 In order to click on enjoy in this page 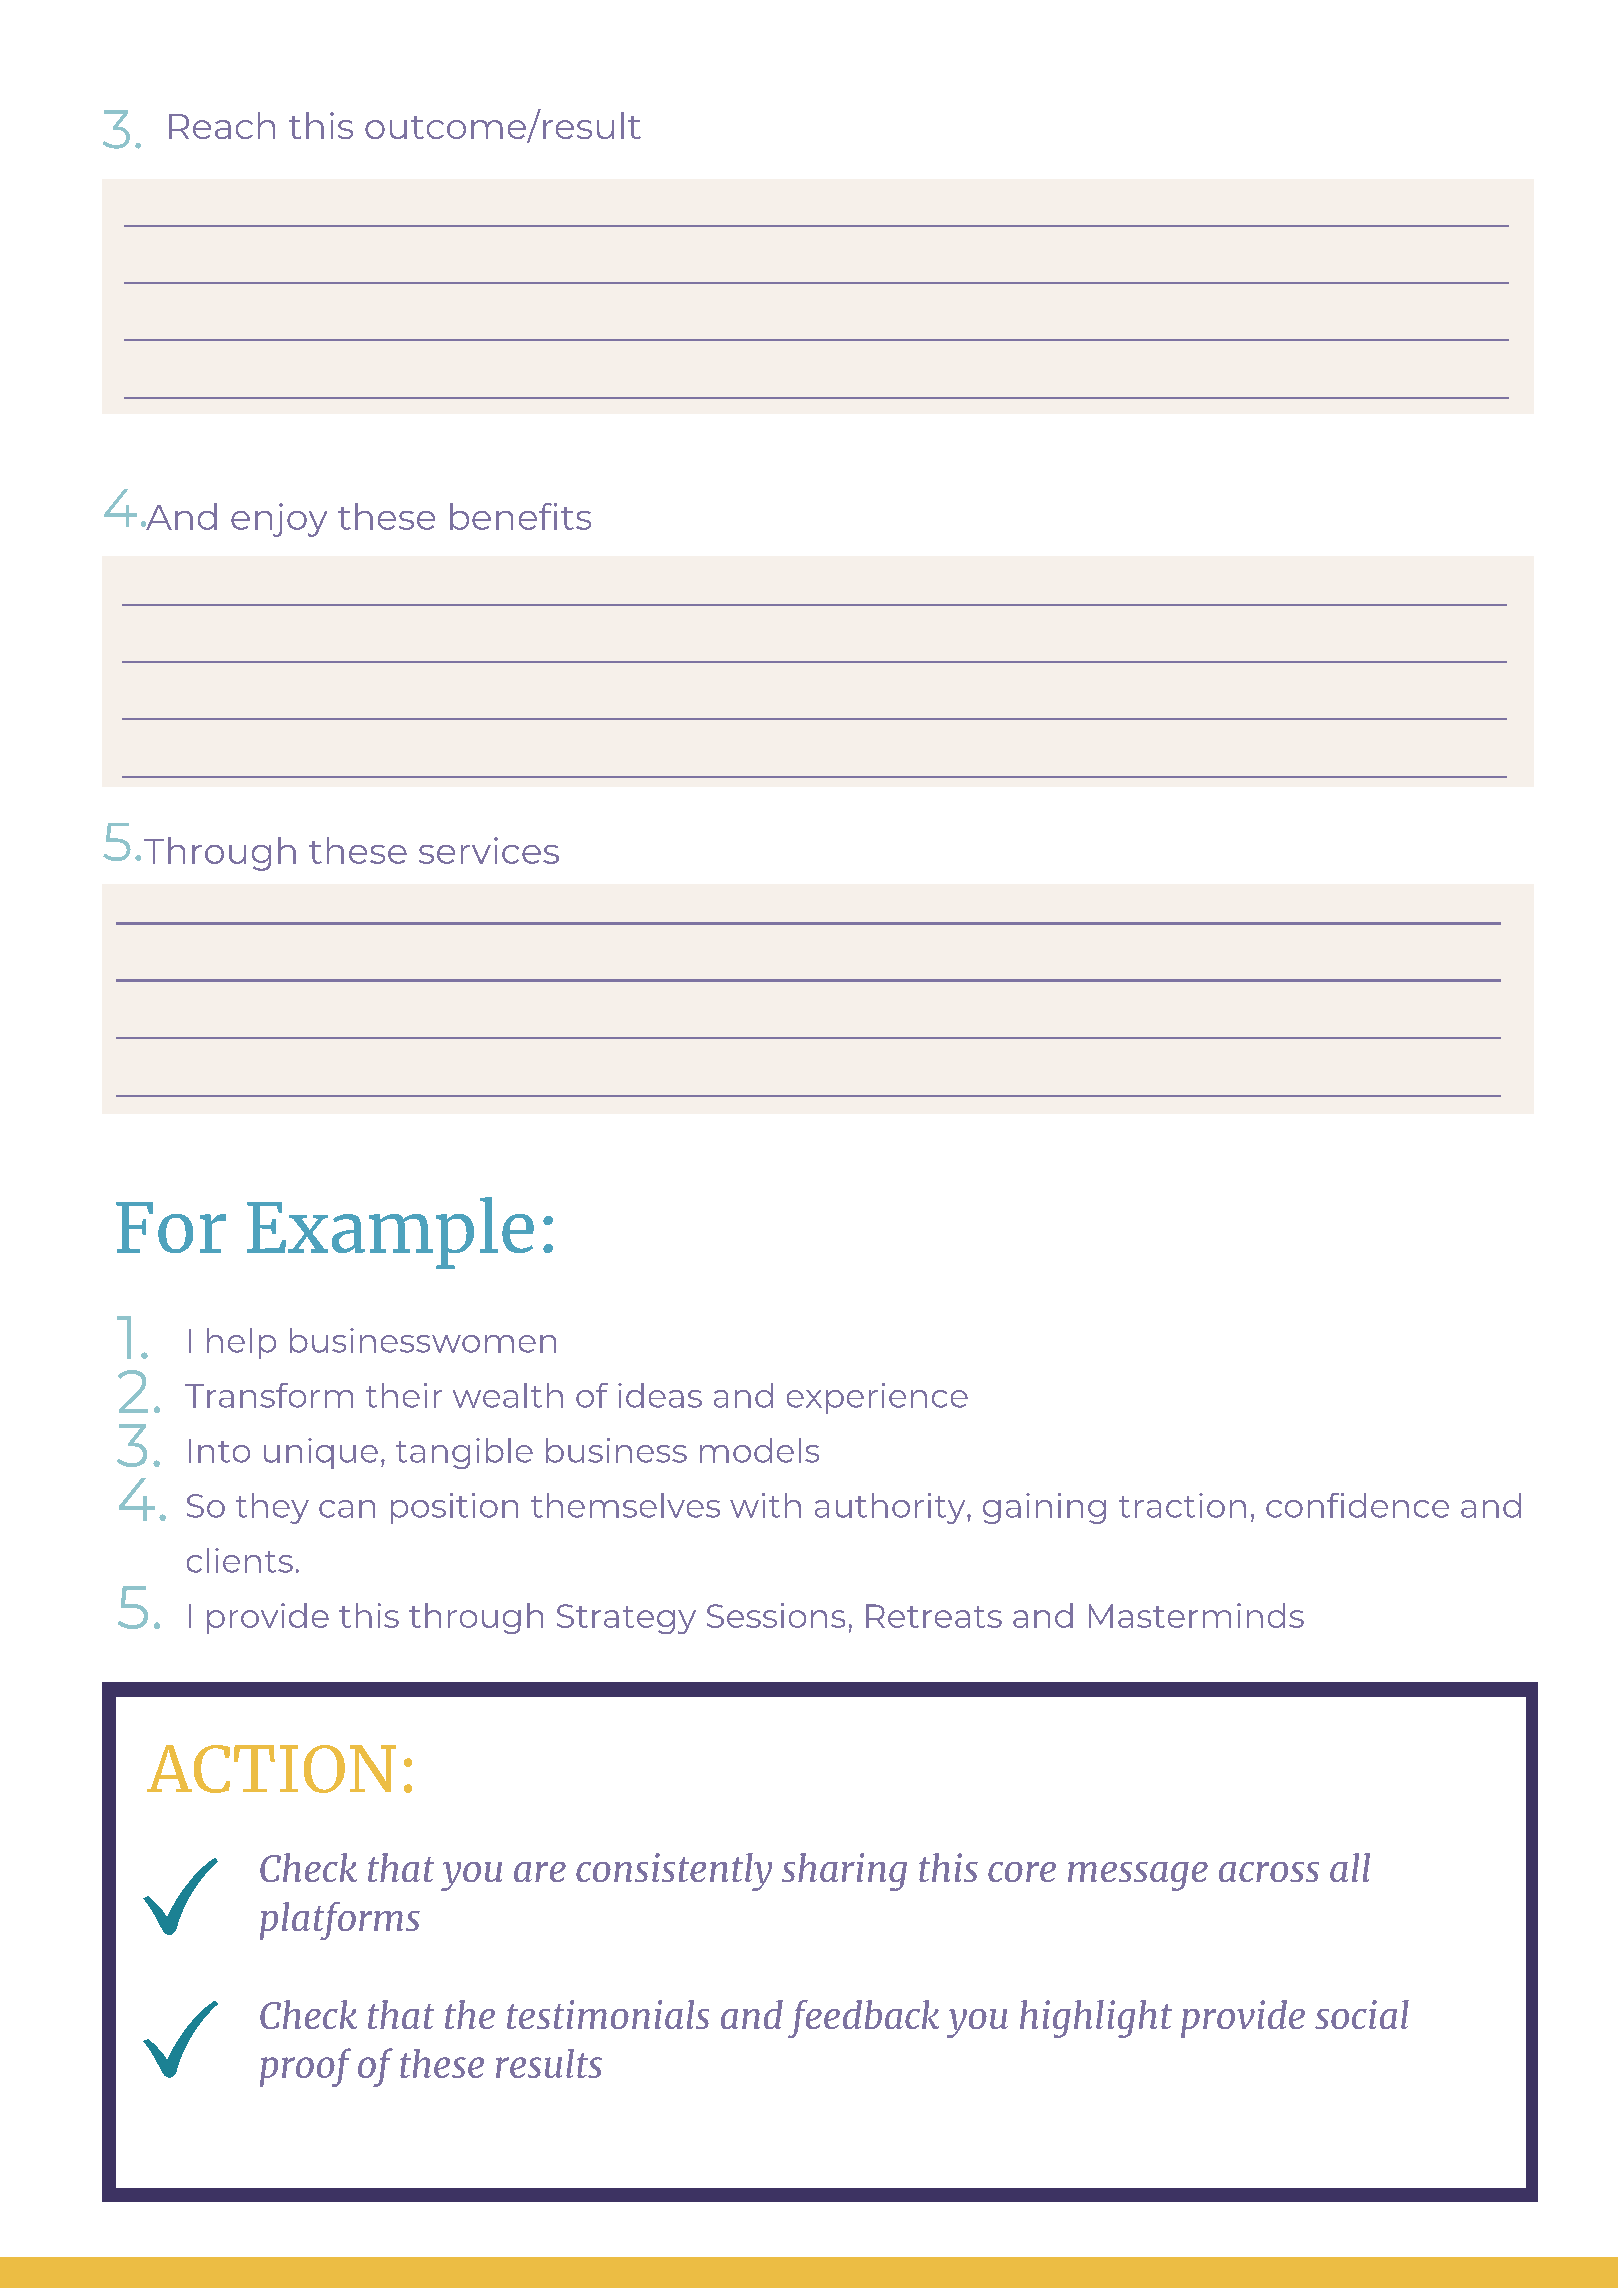, I will do `click(279, 520)`.
